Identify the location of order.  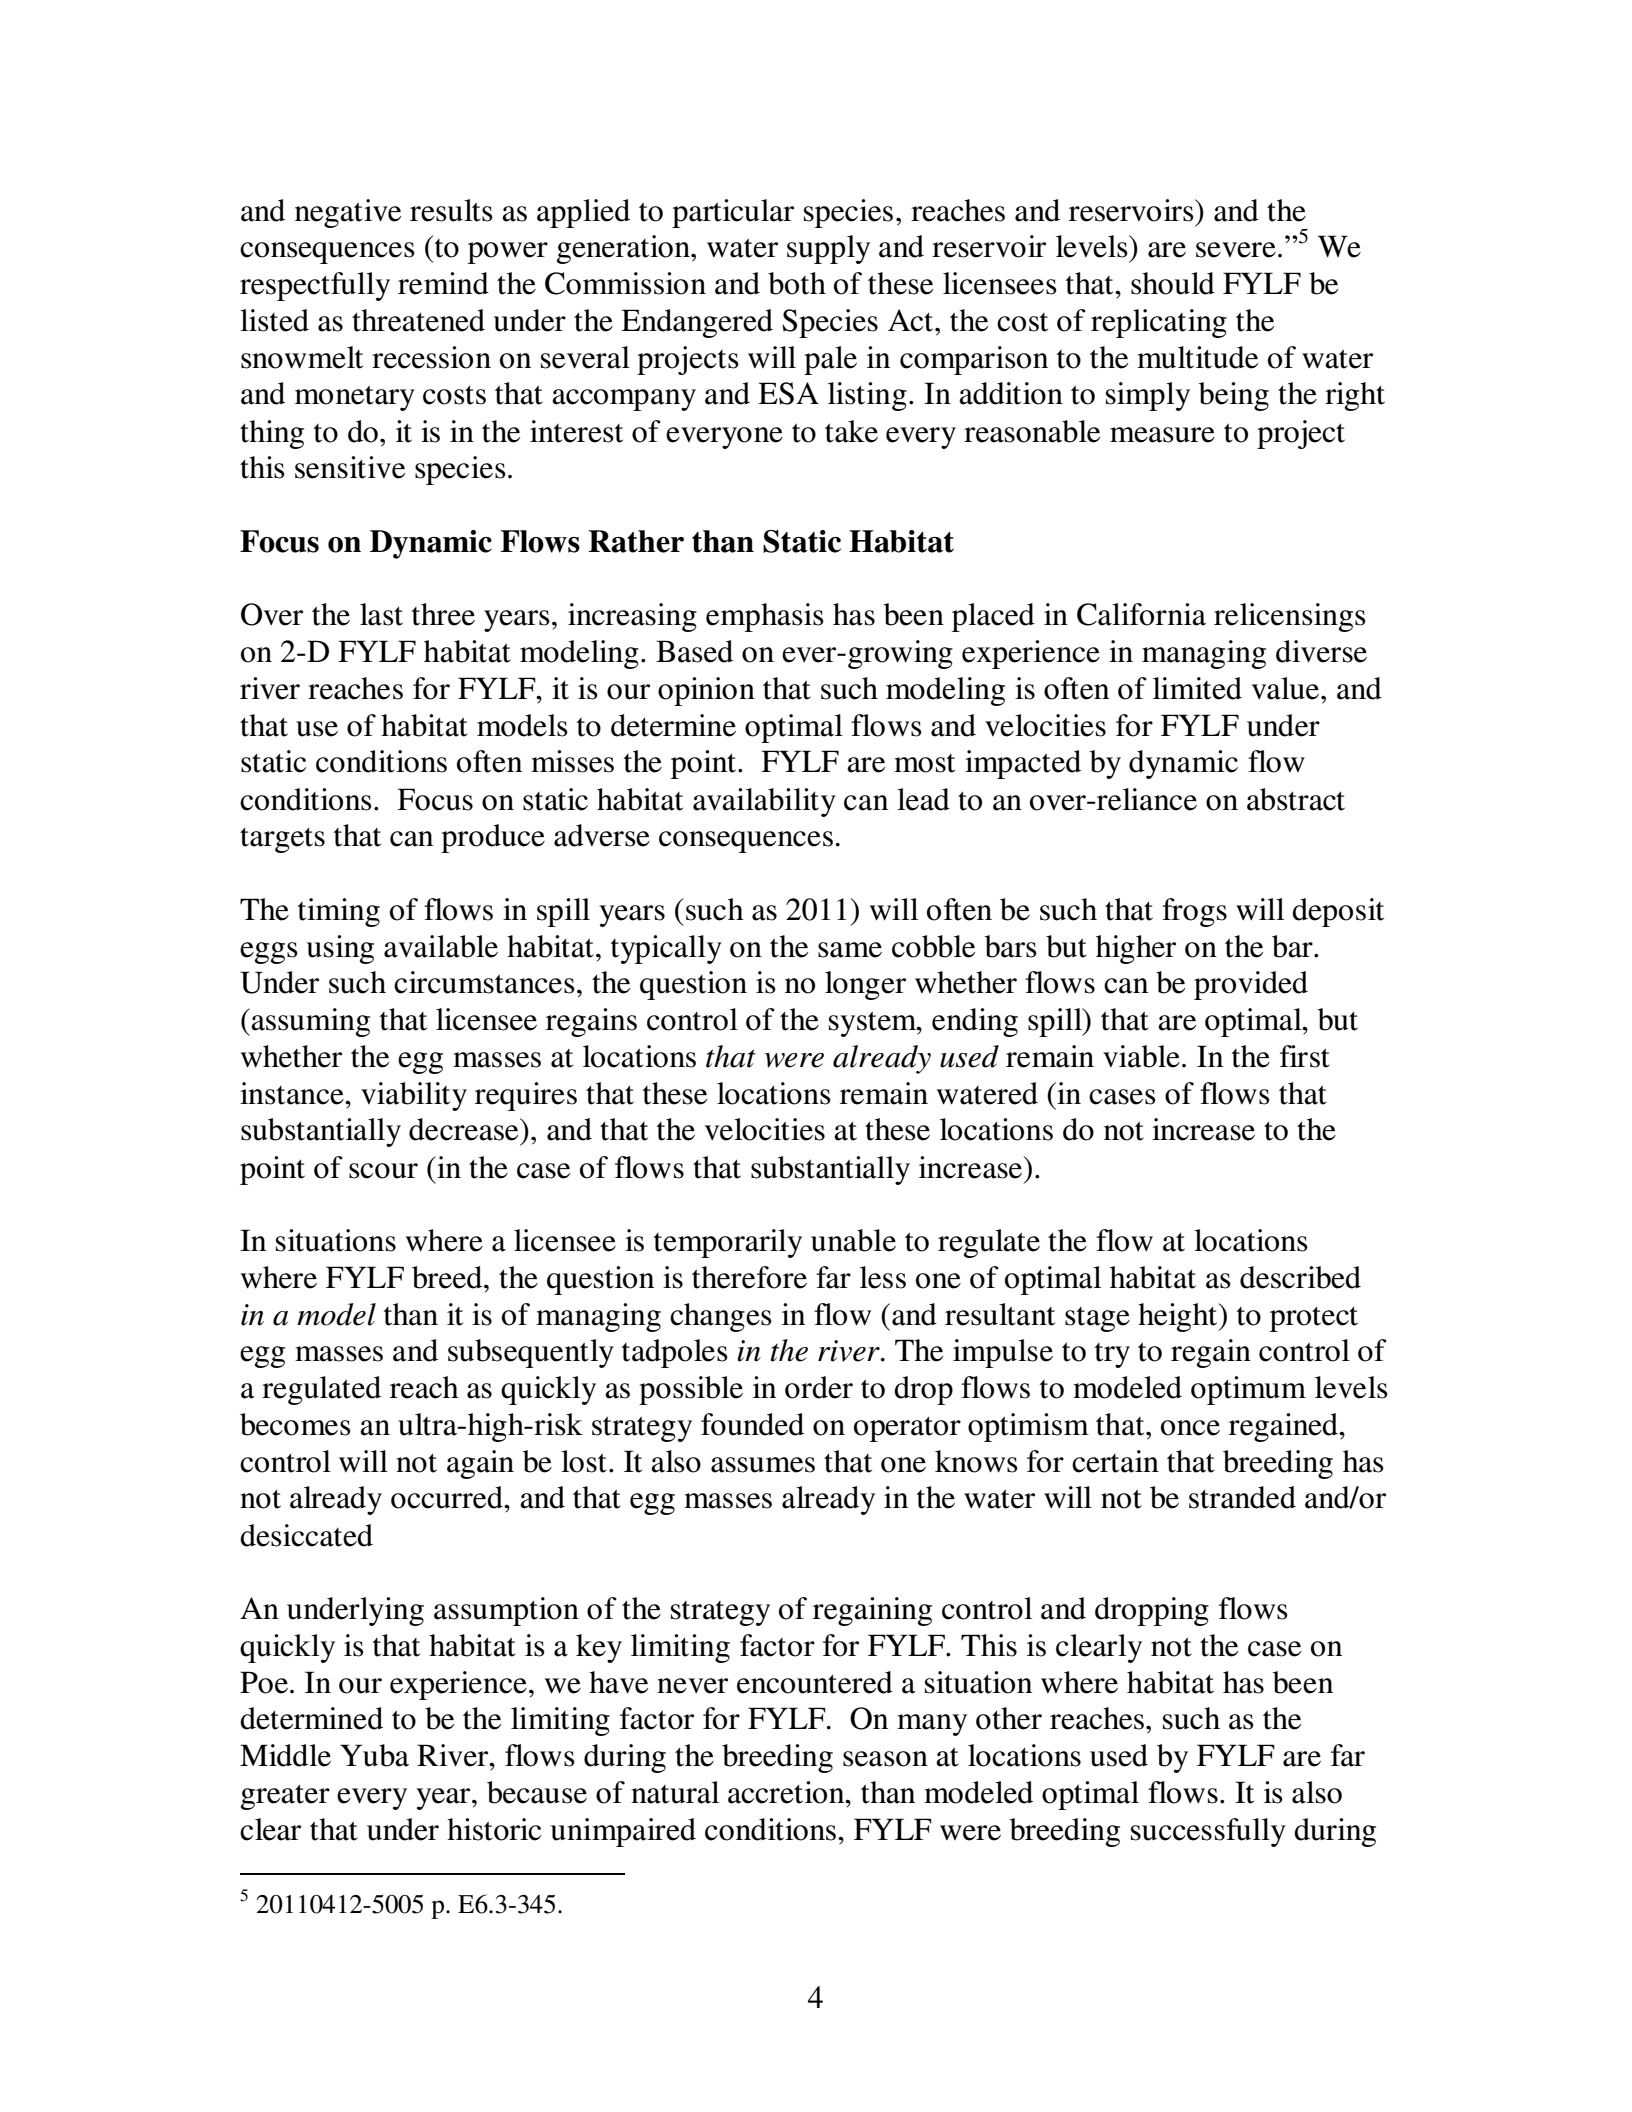
(819, 1387).
